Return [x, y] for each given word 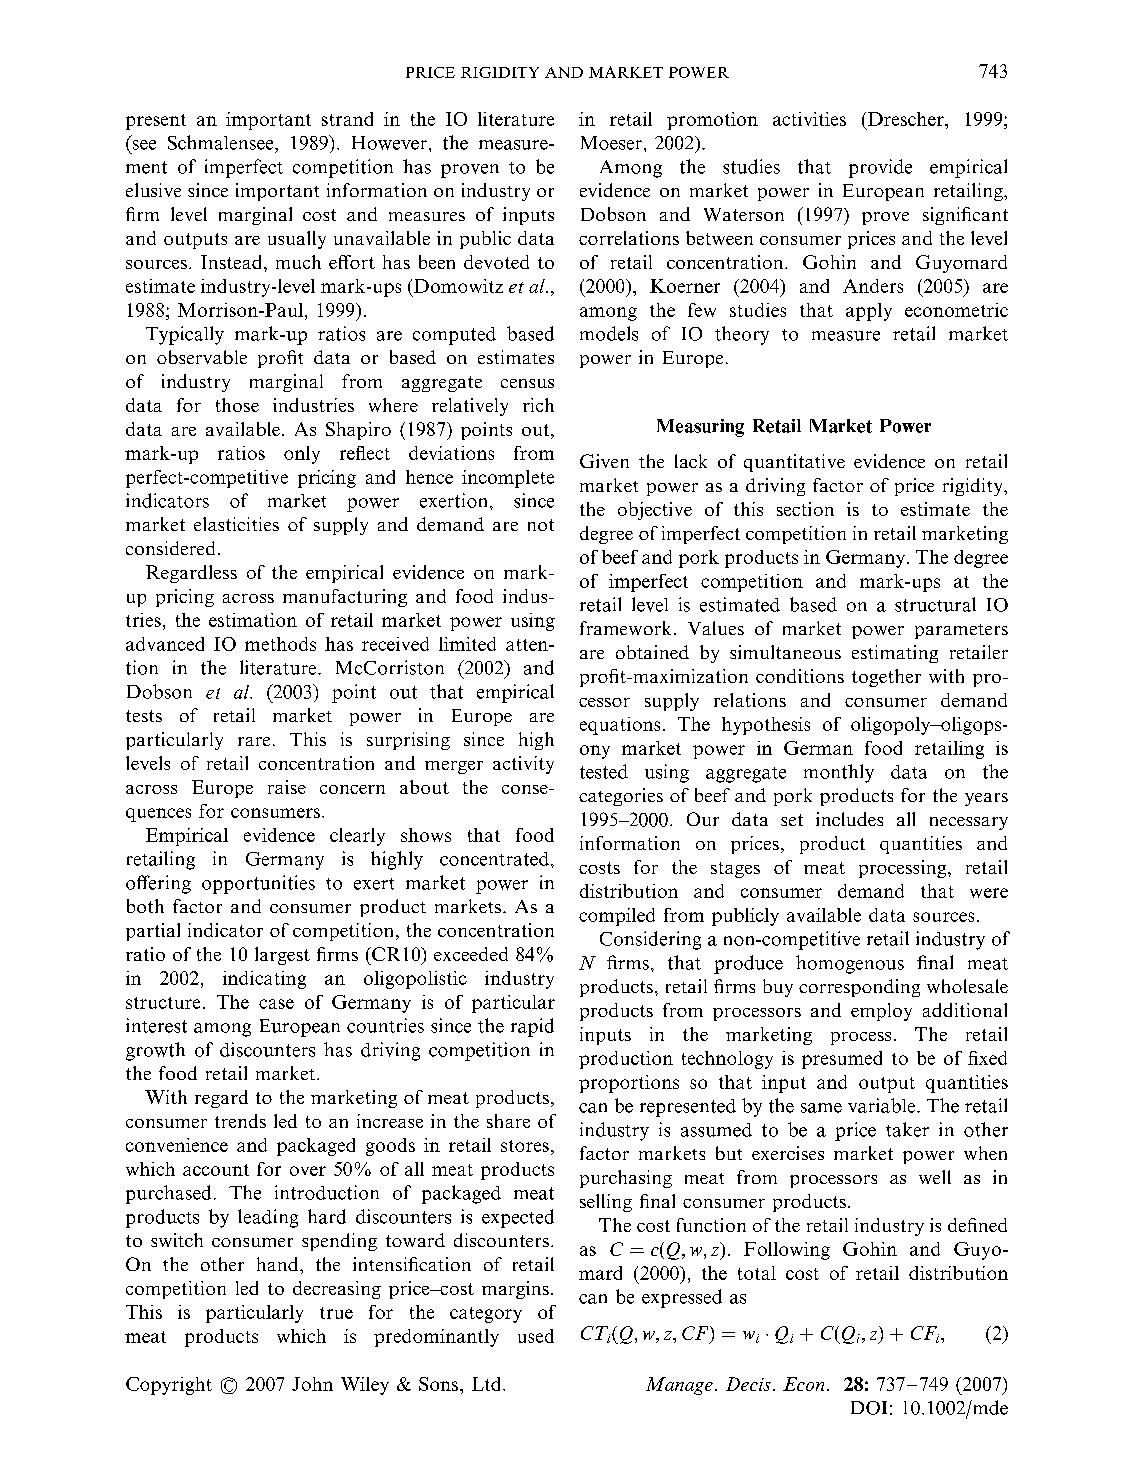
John [312, 1384]
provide [880, 168]
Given [604, 461]
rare [254, 741]
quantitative [794, 463]
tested [604, 771]
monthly [839, 773]
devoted [496, 262]
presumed [842, 1060]
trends [240, 1121]
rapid [532, 1027]
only [302, 455]
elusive [153, 190]
